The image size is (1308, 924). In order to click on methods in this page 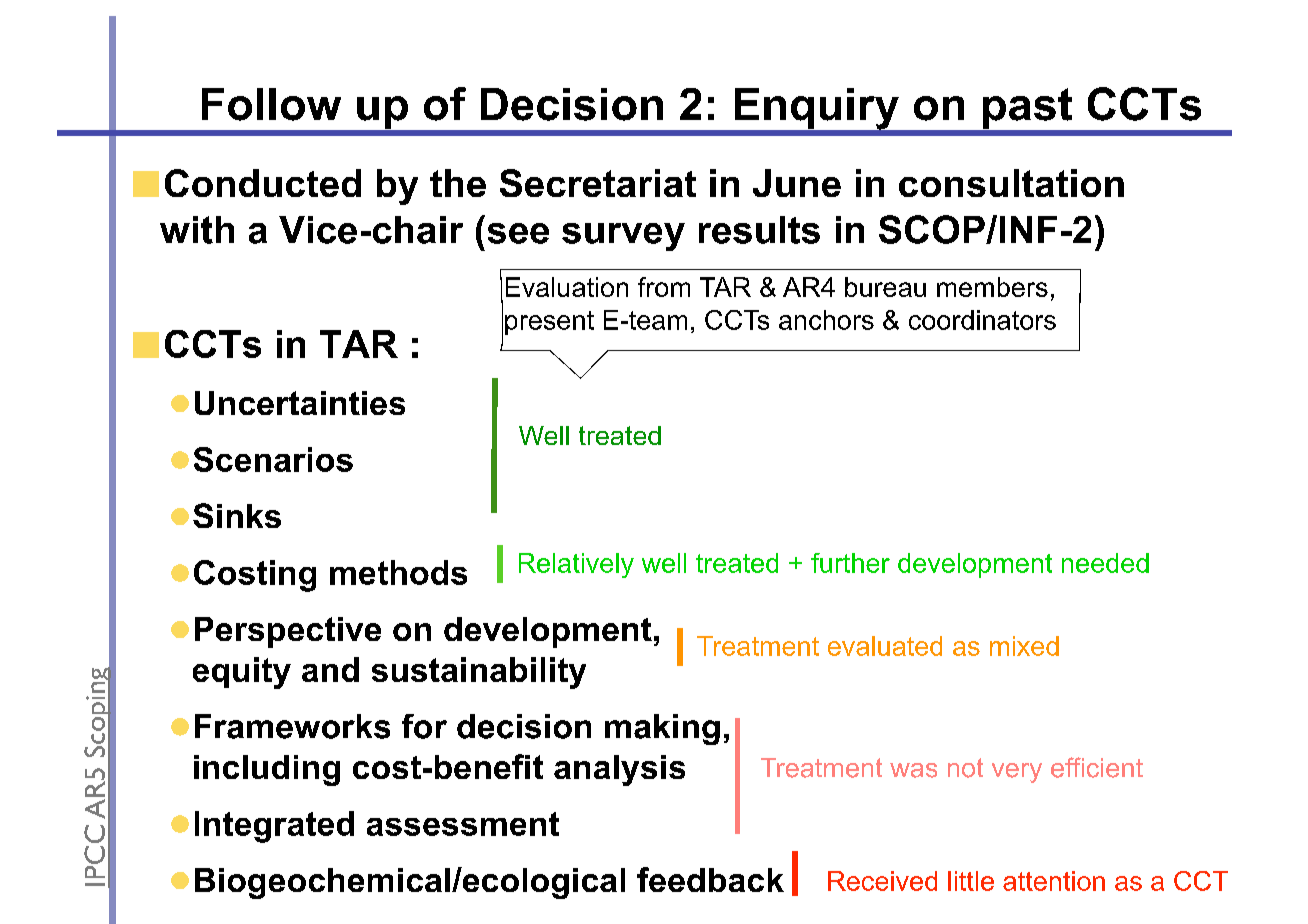, I will do `click(398, 572)`.
